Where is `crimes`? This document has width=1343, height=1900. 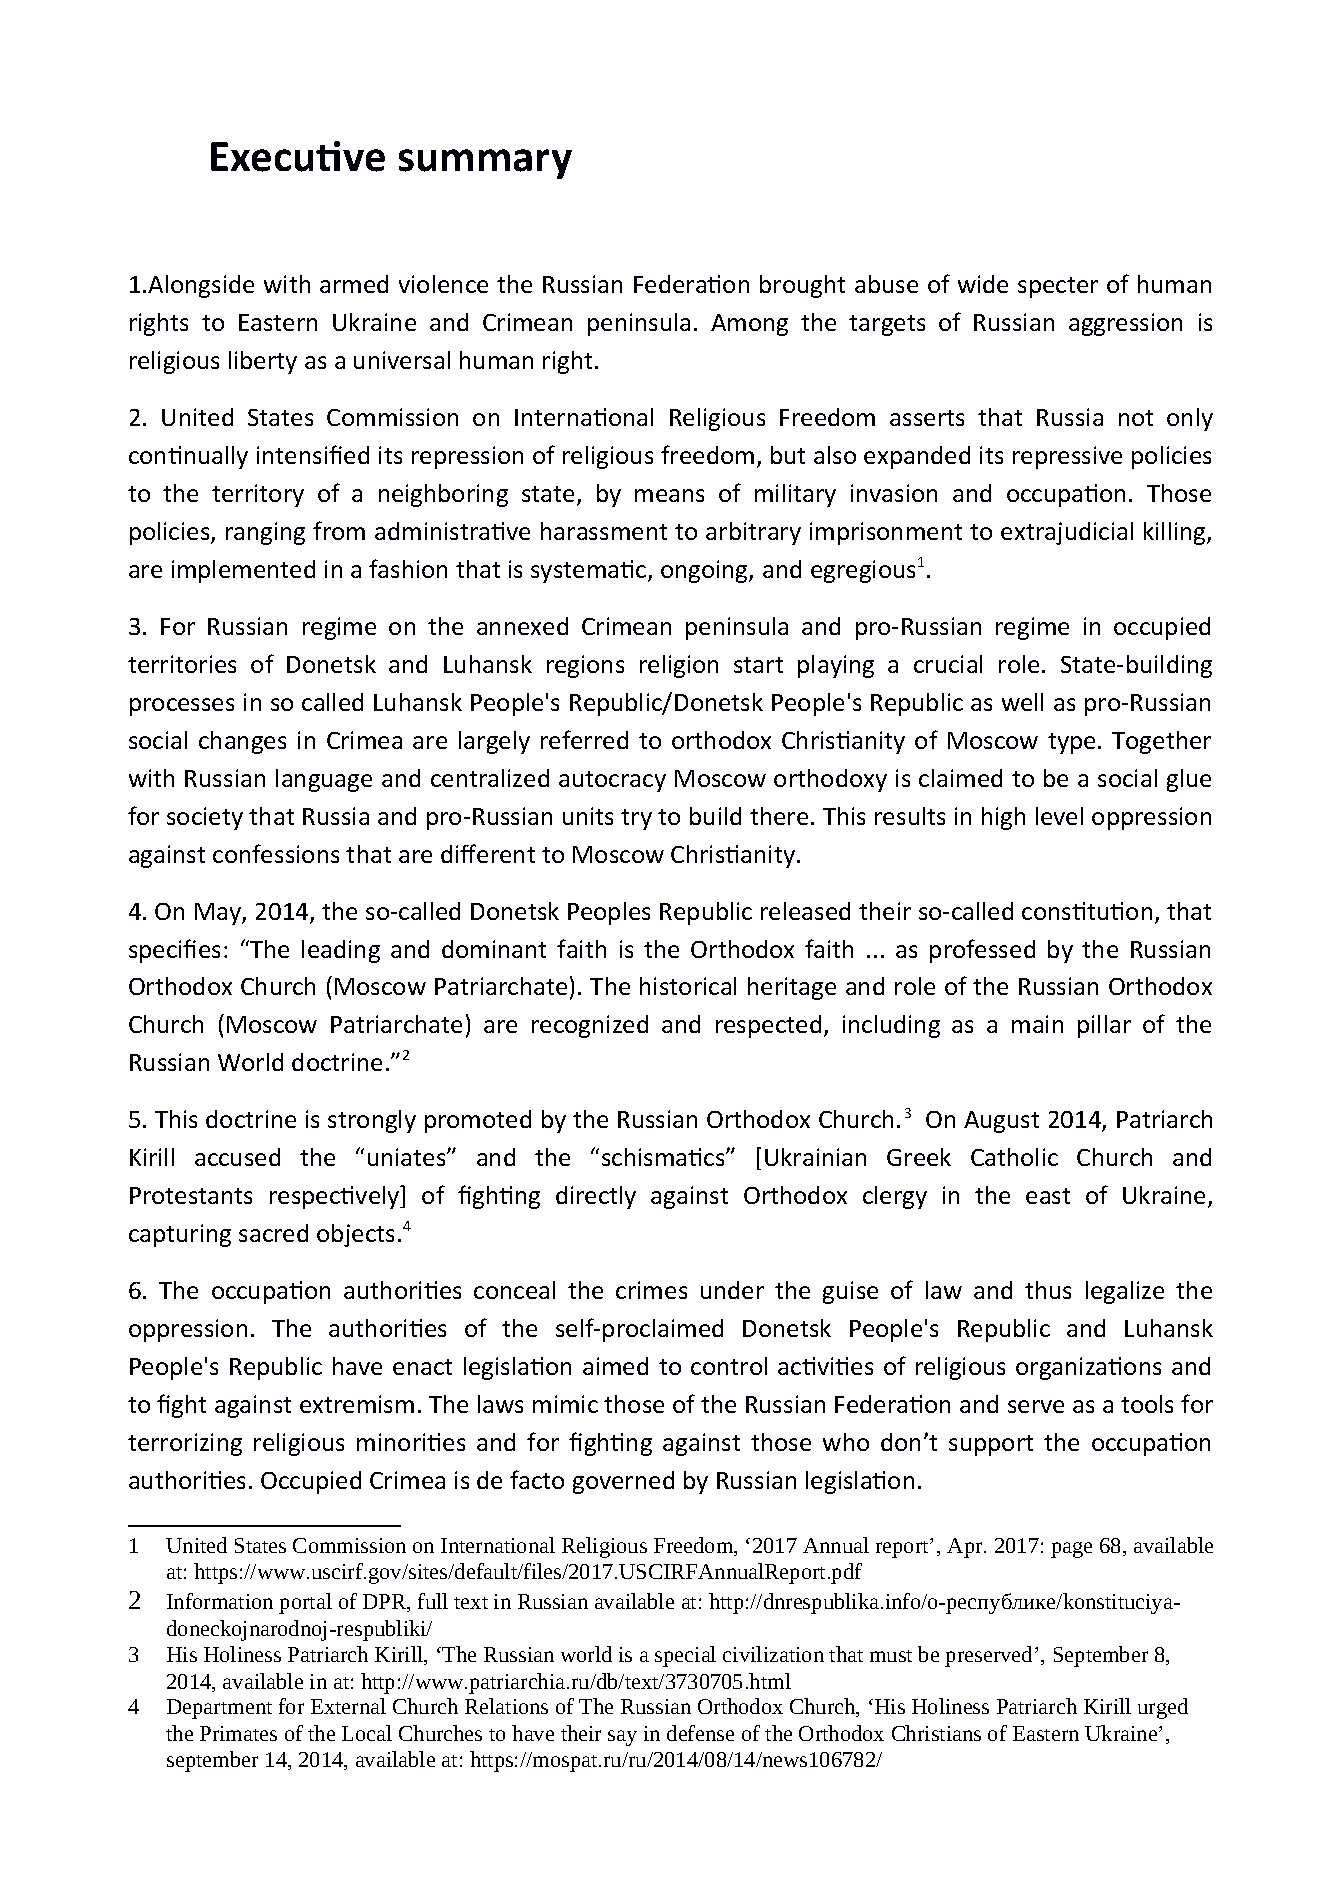
crimes is located at coordinates (651, 1290).
